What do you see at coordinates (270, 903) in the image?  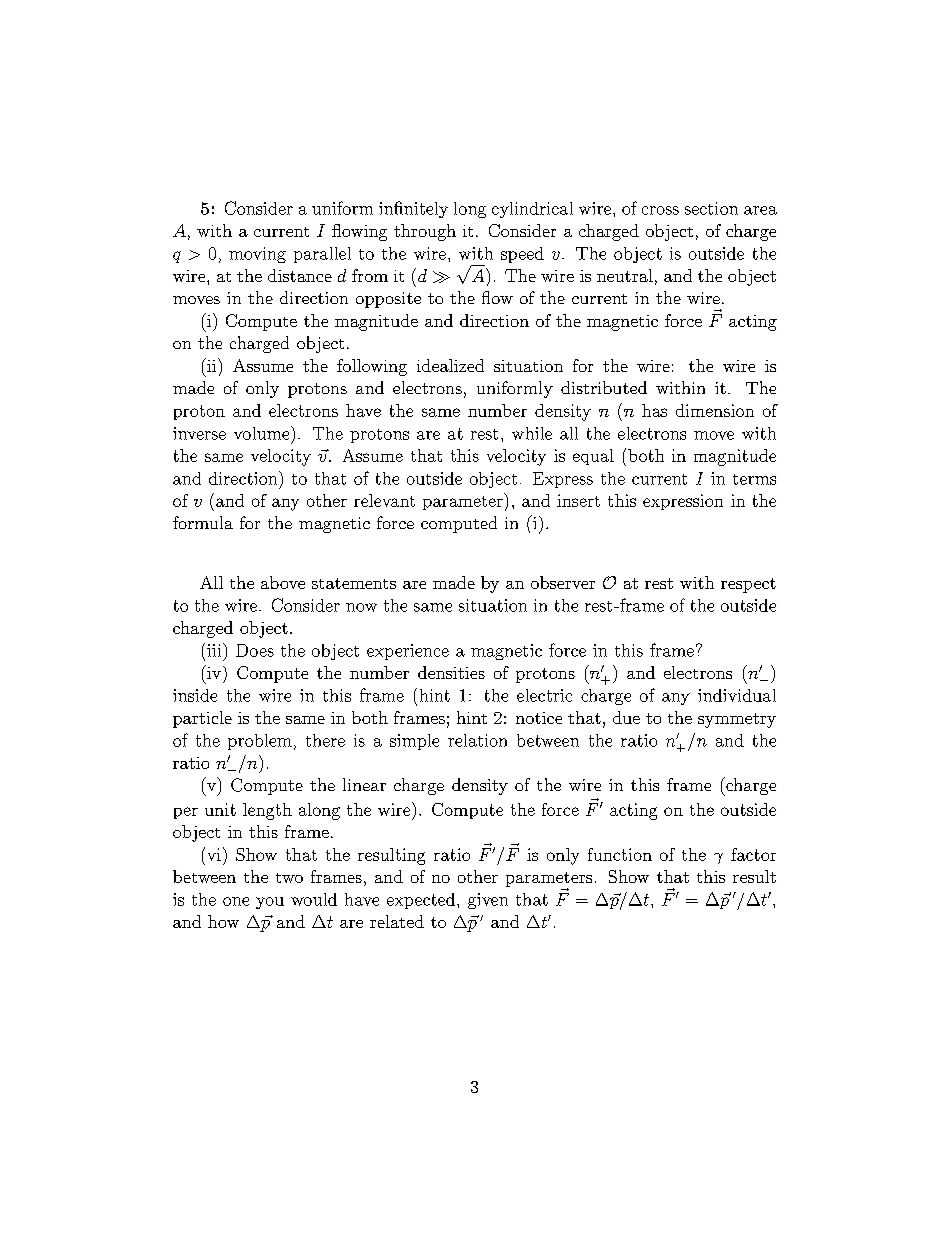 I see `you` at bounding box center [270, 903].
